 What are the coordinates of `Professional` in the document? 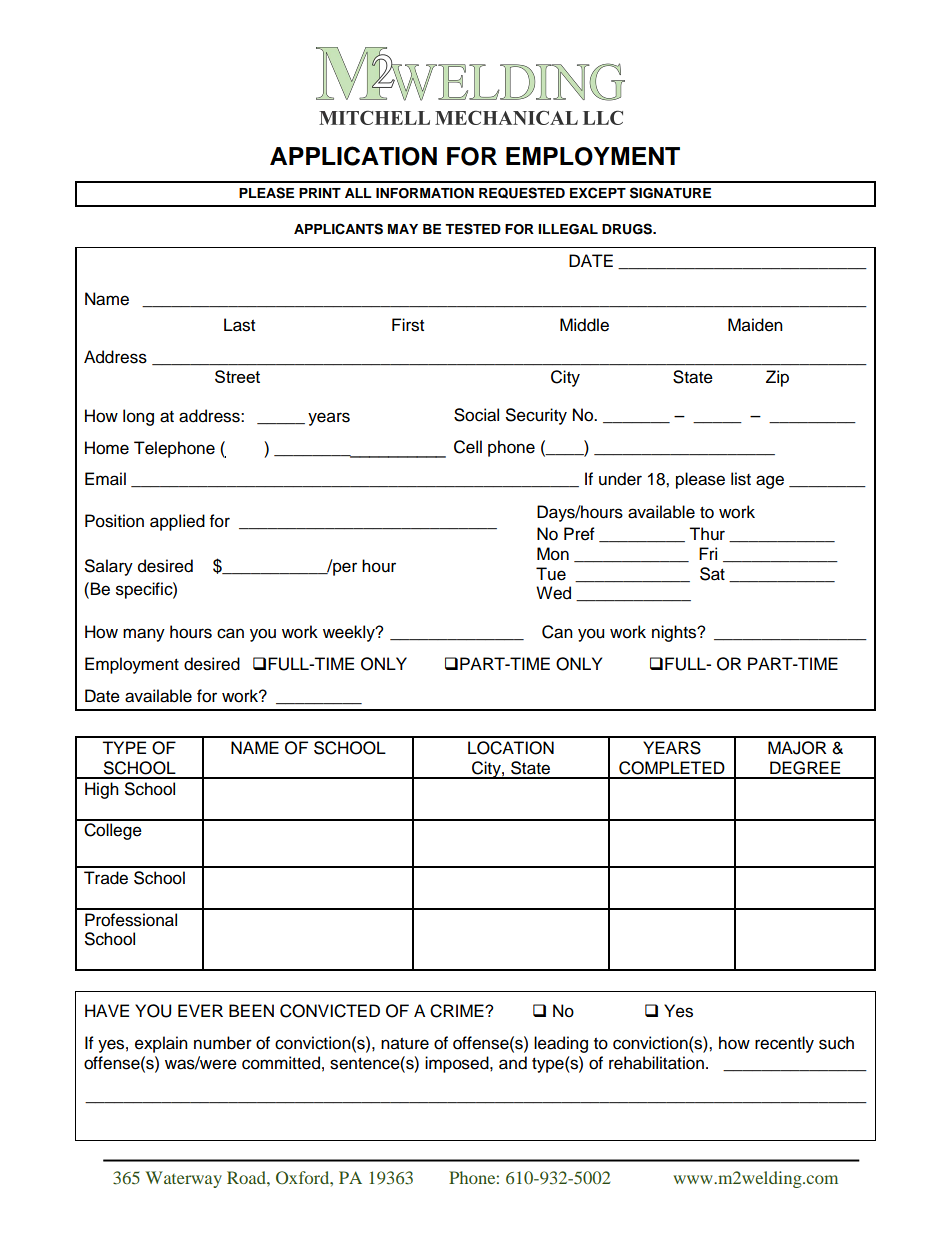 It's located at (131, 920).
